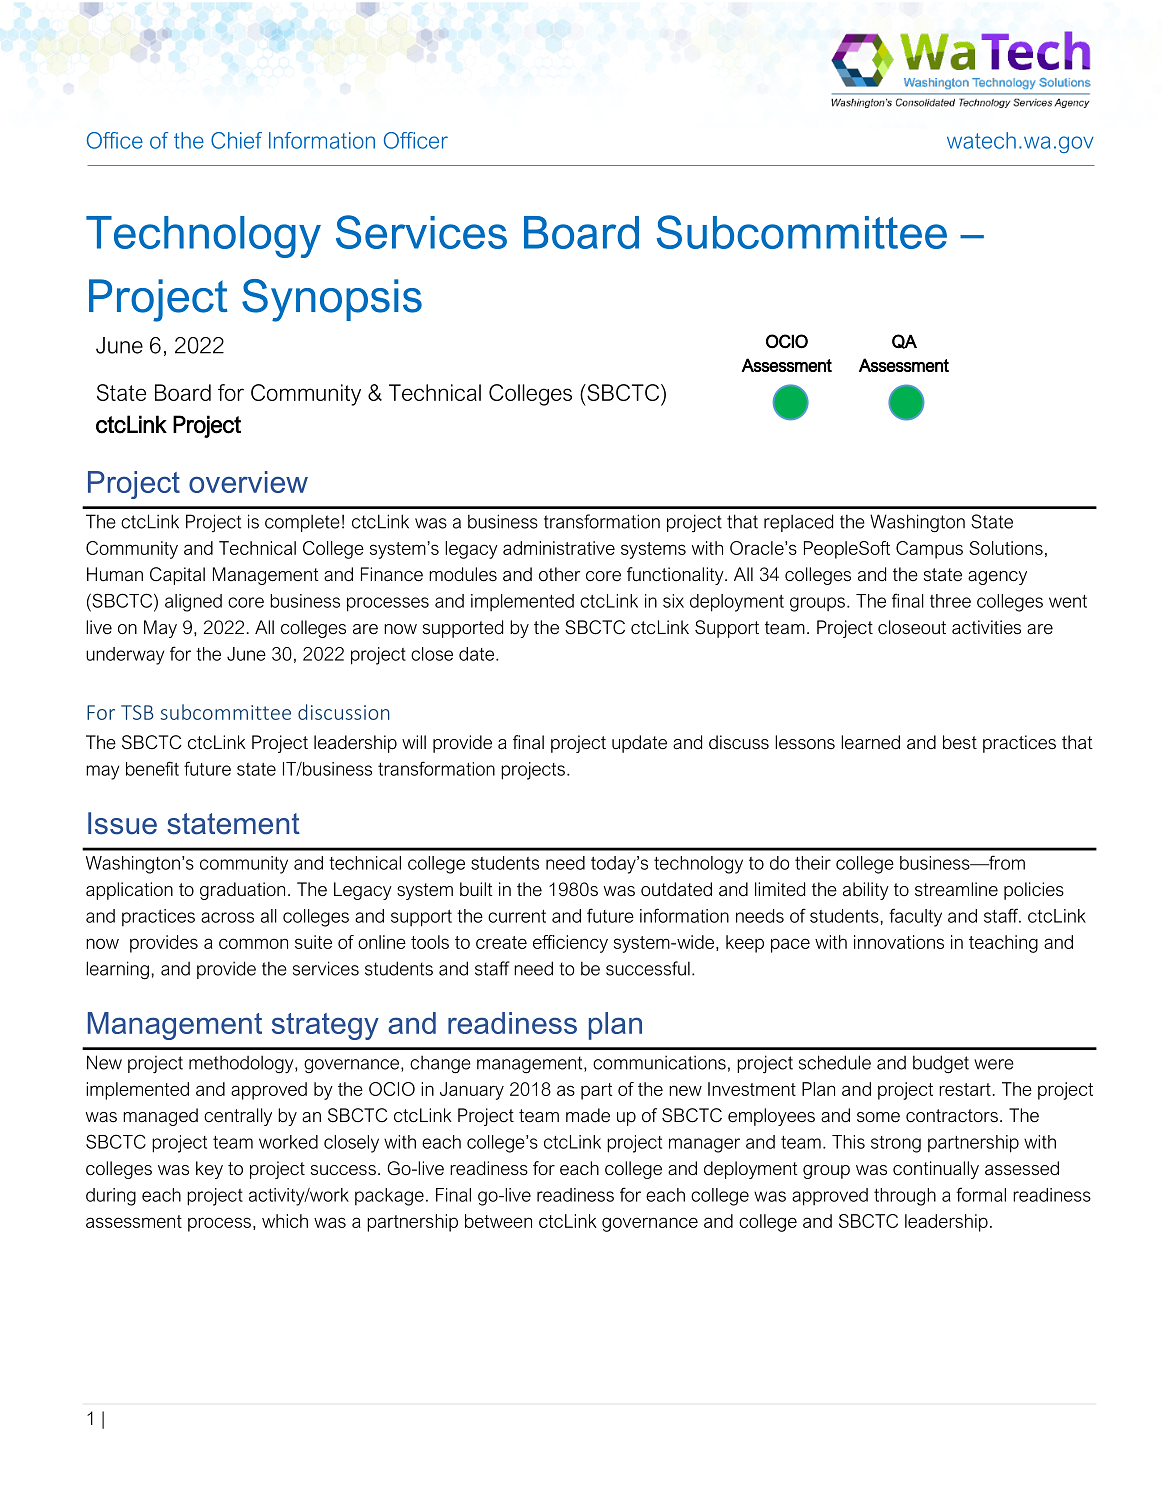 This image has width=1162, height=1504. Describe the element at coordinates (248, 482) in the image. I see `overview` at that location.
